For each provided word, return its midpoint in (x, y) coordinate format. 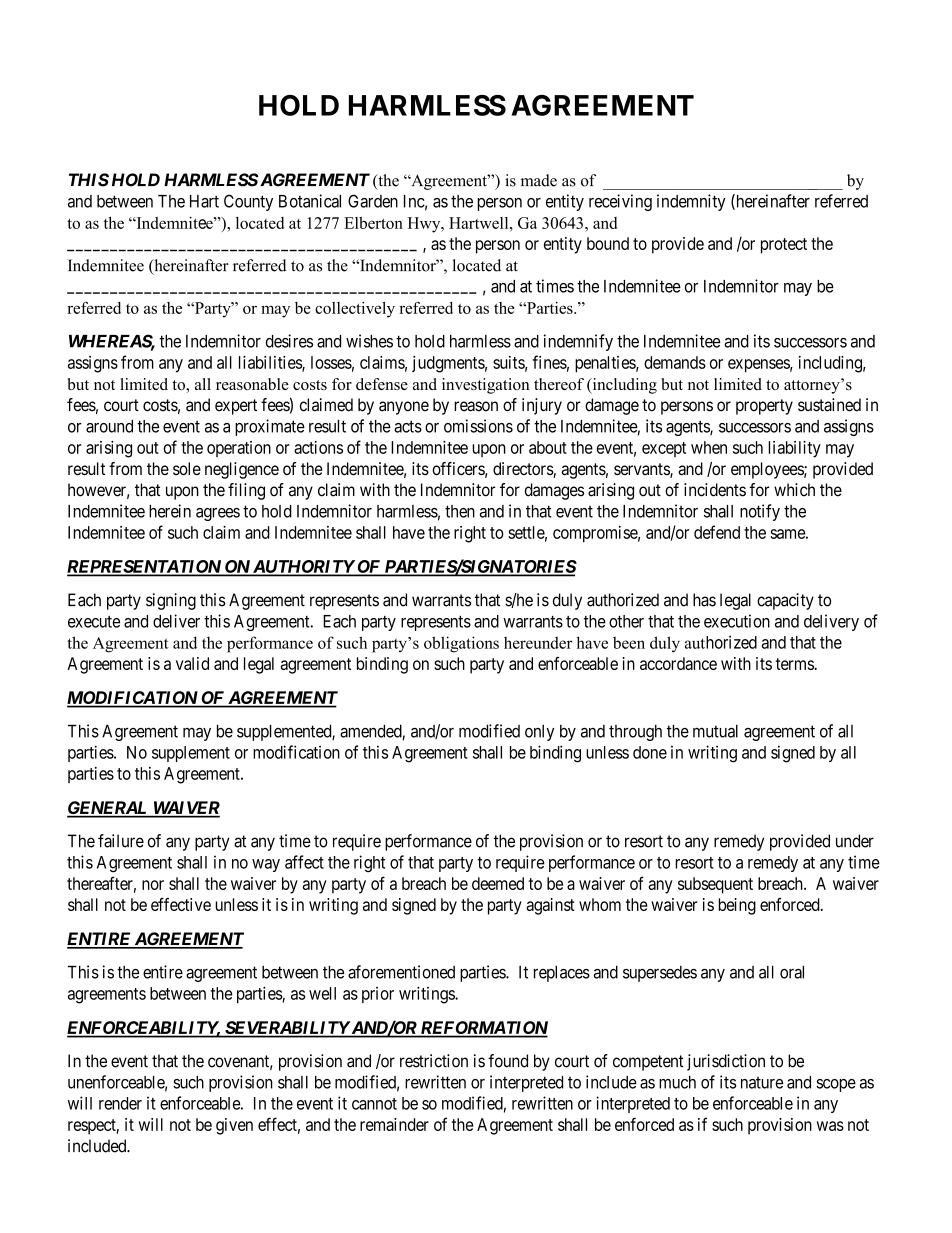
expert (236, 407)
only (539, 733)
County (248, 202)
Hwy (425, 225)
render (120, 1103)
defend (717, 532)
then (460, 511)
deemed (498, 883)
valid (192, 663)
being (737, 906)
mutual (715, 731)
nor (153, 885)
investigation (486, 386)
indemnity (691, 202)
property (764, 407)
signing (171, 601)
